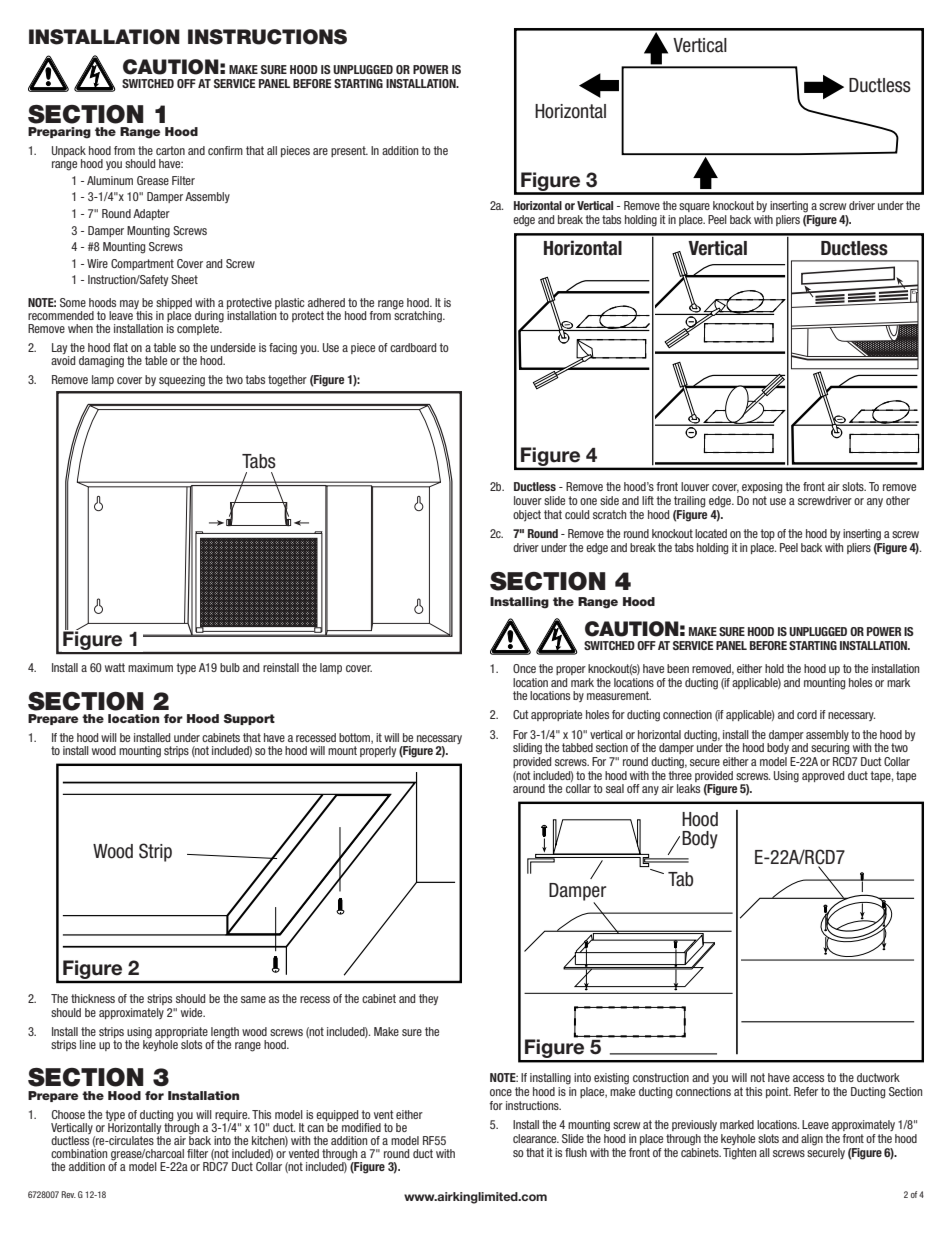  What do you see at coordinates (762, 488) in the image?
I see `exposing` at bounding box center [762, 488].
